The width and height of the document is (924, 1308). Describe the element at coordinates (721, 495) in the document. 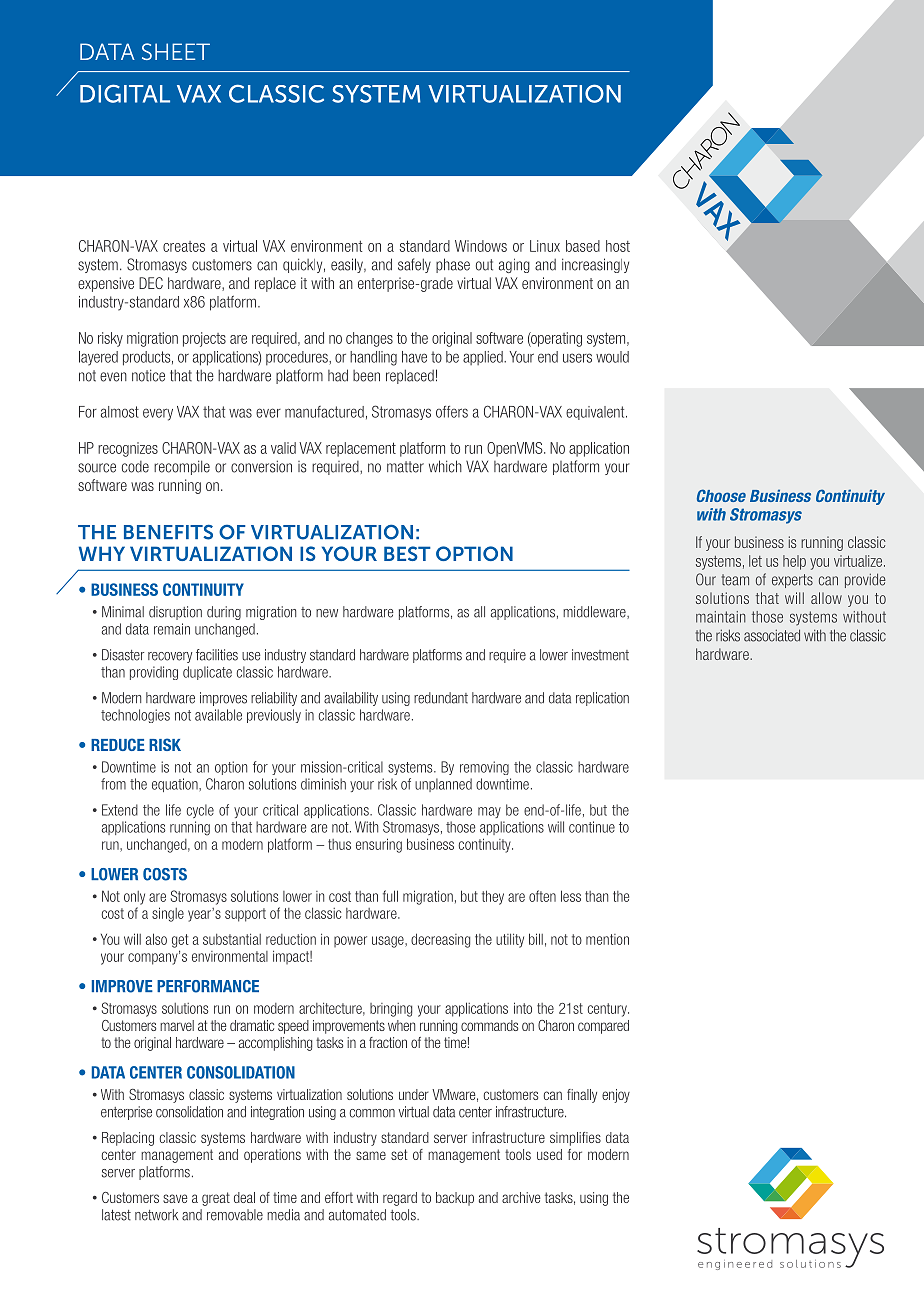

I see `Choose` at that location.
